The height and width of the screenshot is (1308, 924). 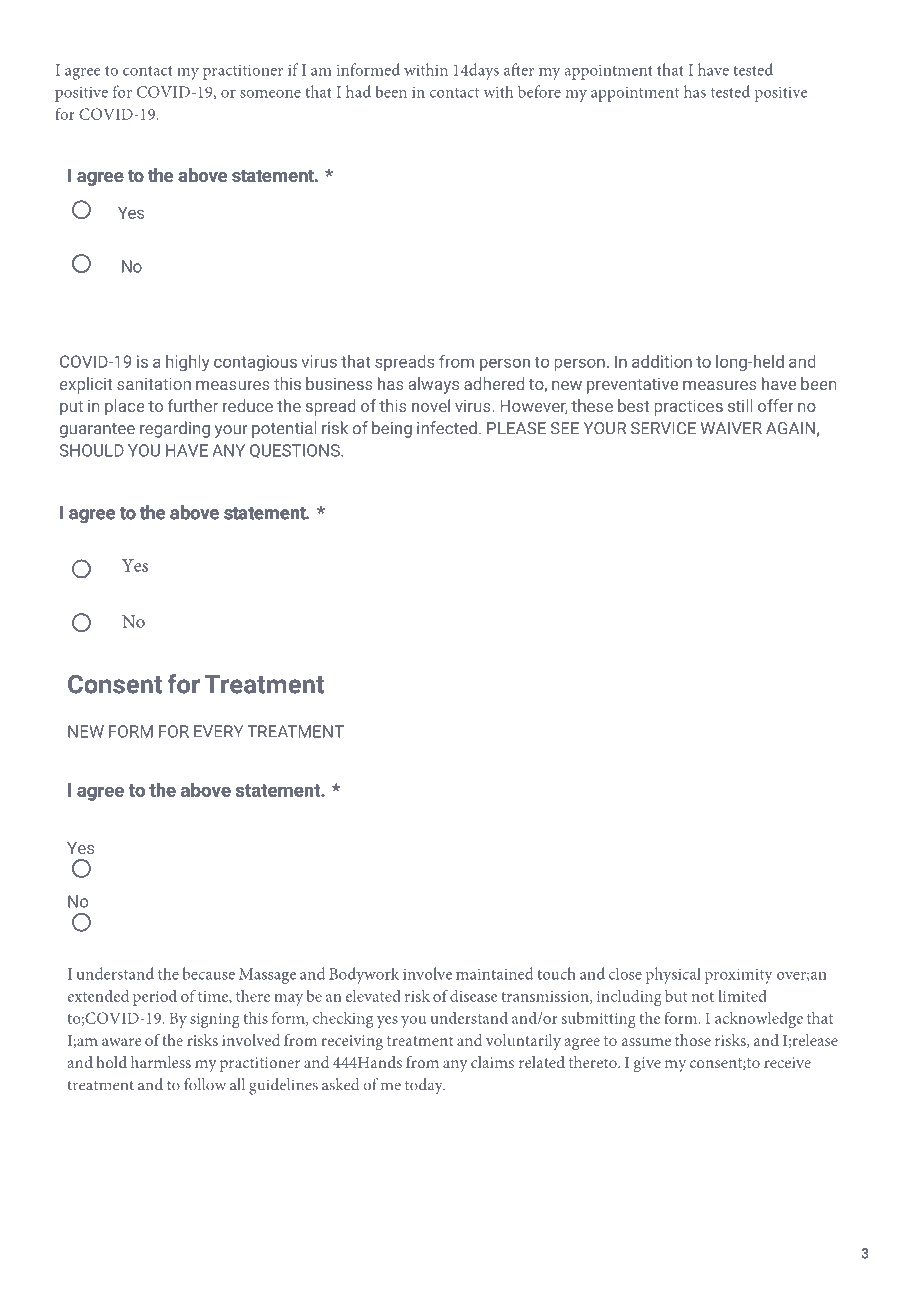 I want to click on WAIVER, so click(x=731, y=428).
